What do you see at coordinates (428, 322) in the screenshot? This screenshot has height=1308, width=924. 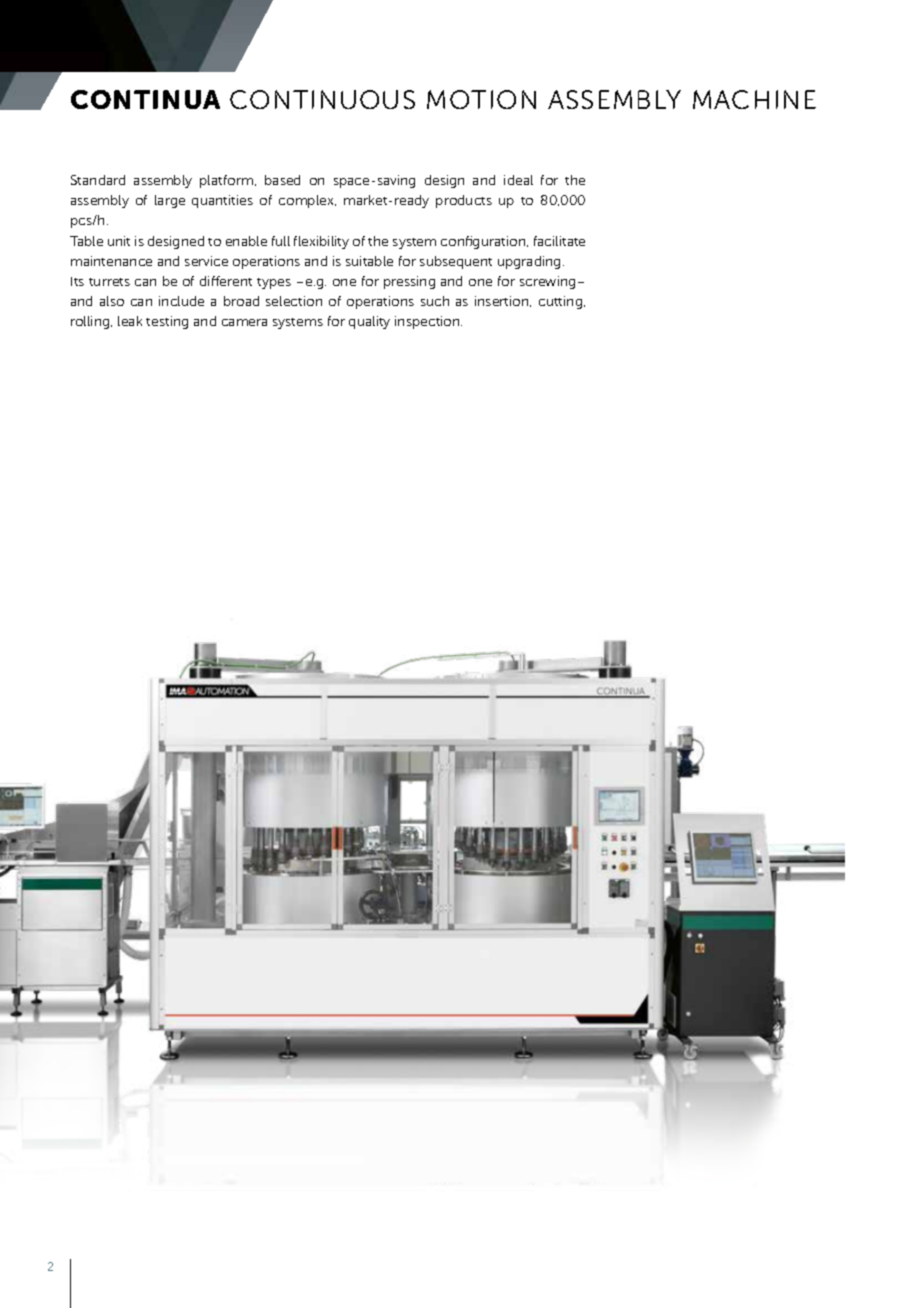 I see `inspection` at bounding box center [428, 322].
